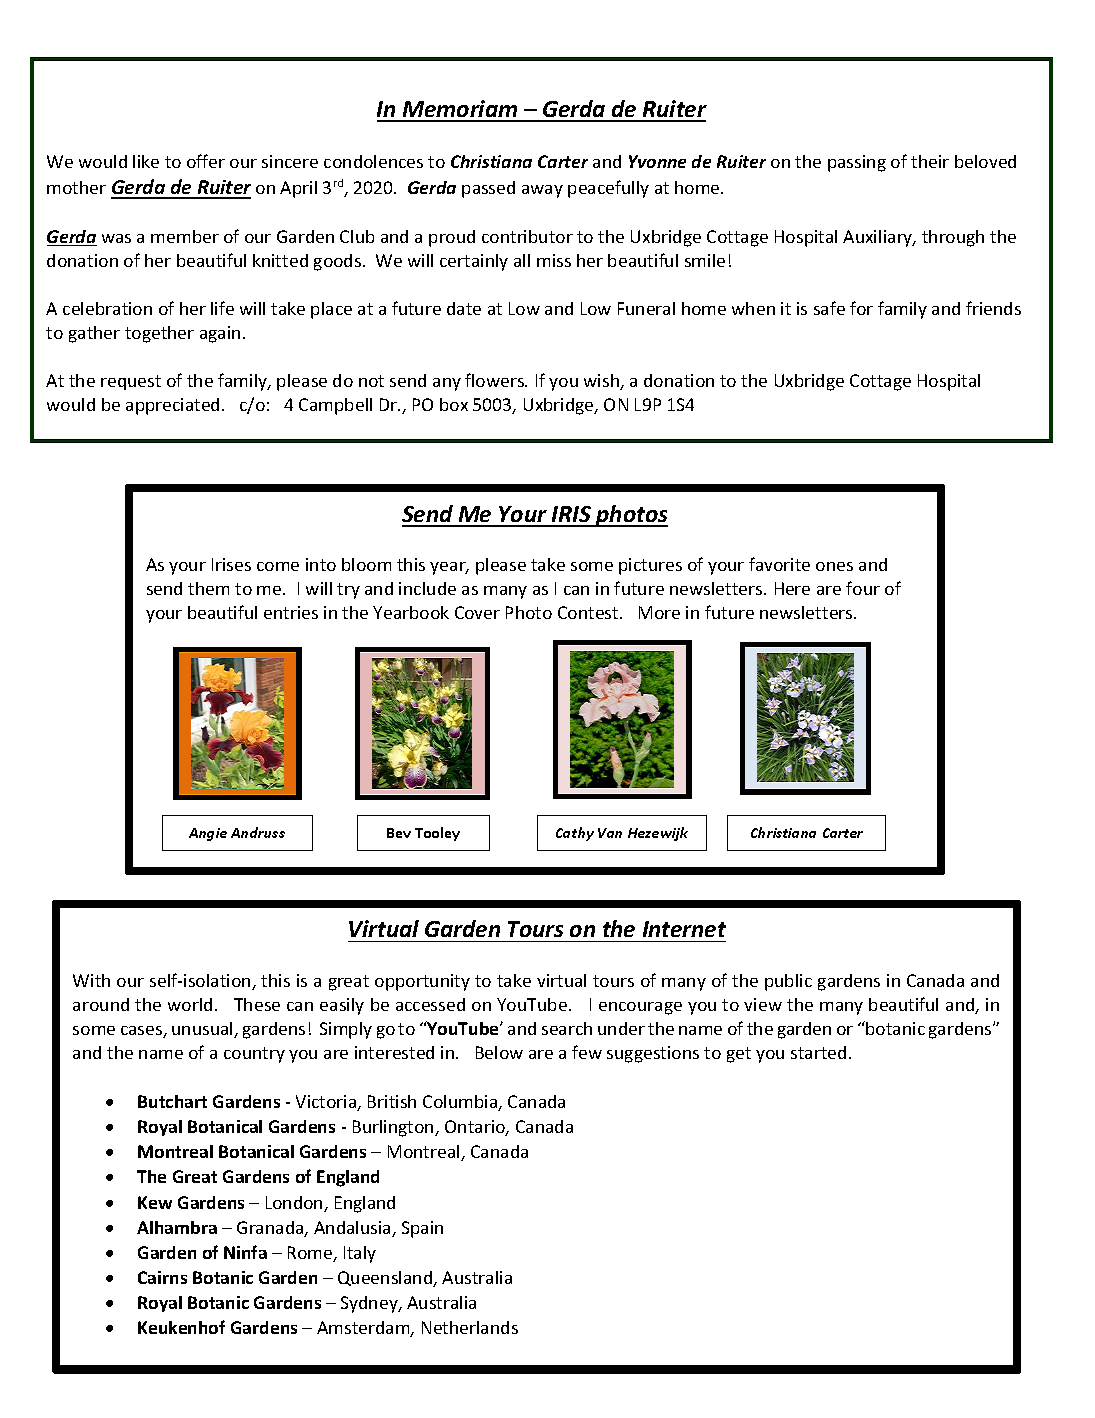 The height and width of the page is (1418, 1095). I want to click on Angie, so click(208, 834).
